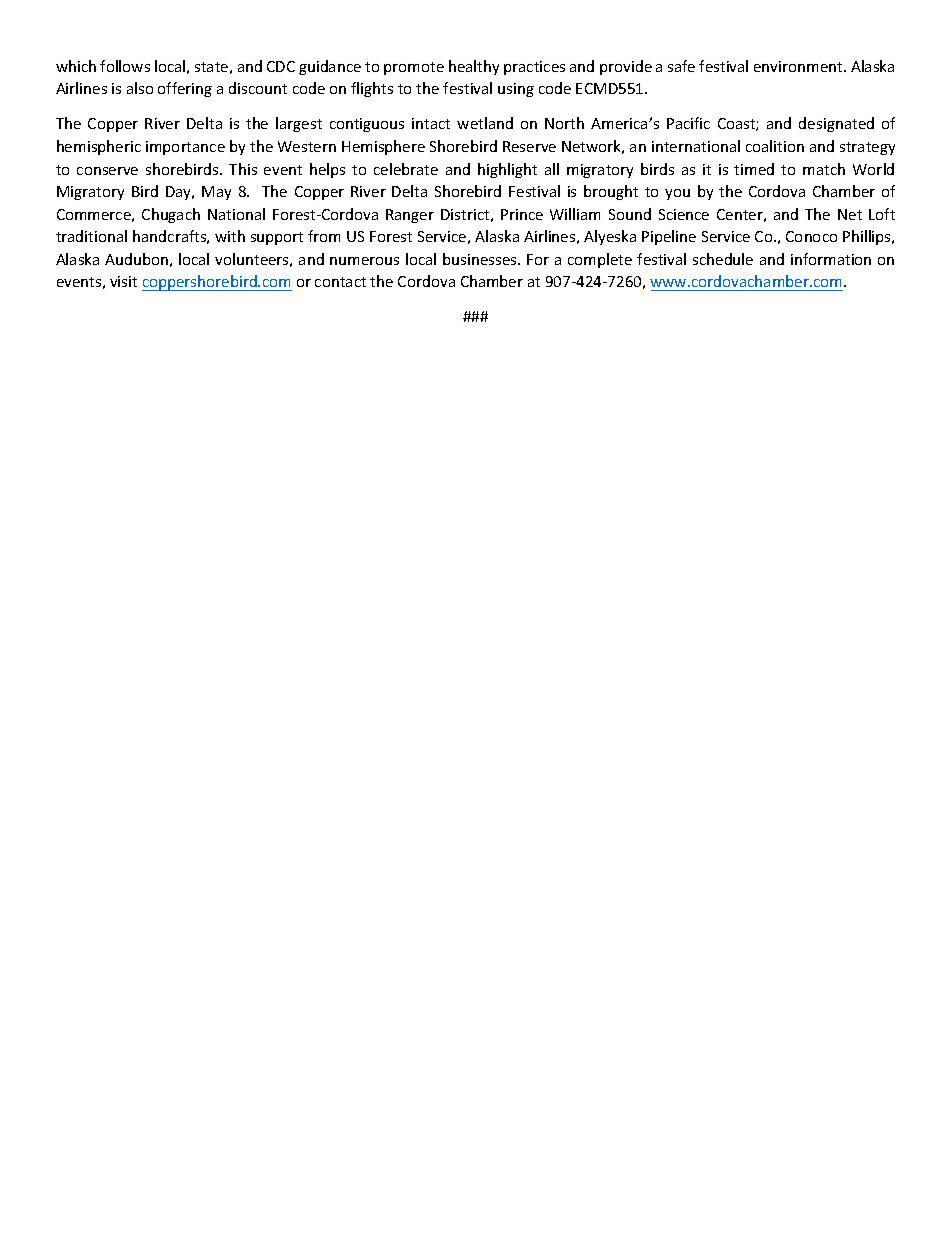  What do you see at coordinates (125, 66) in the page?
I see `follows` at bounding box center [125, 66].
